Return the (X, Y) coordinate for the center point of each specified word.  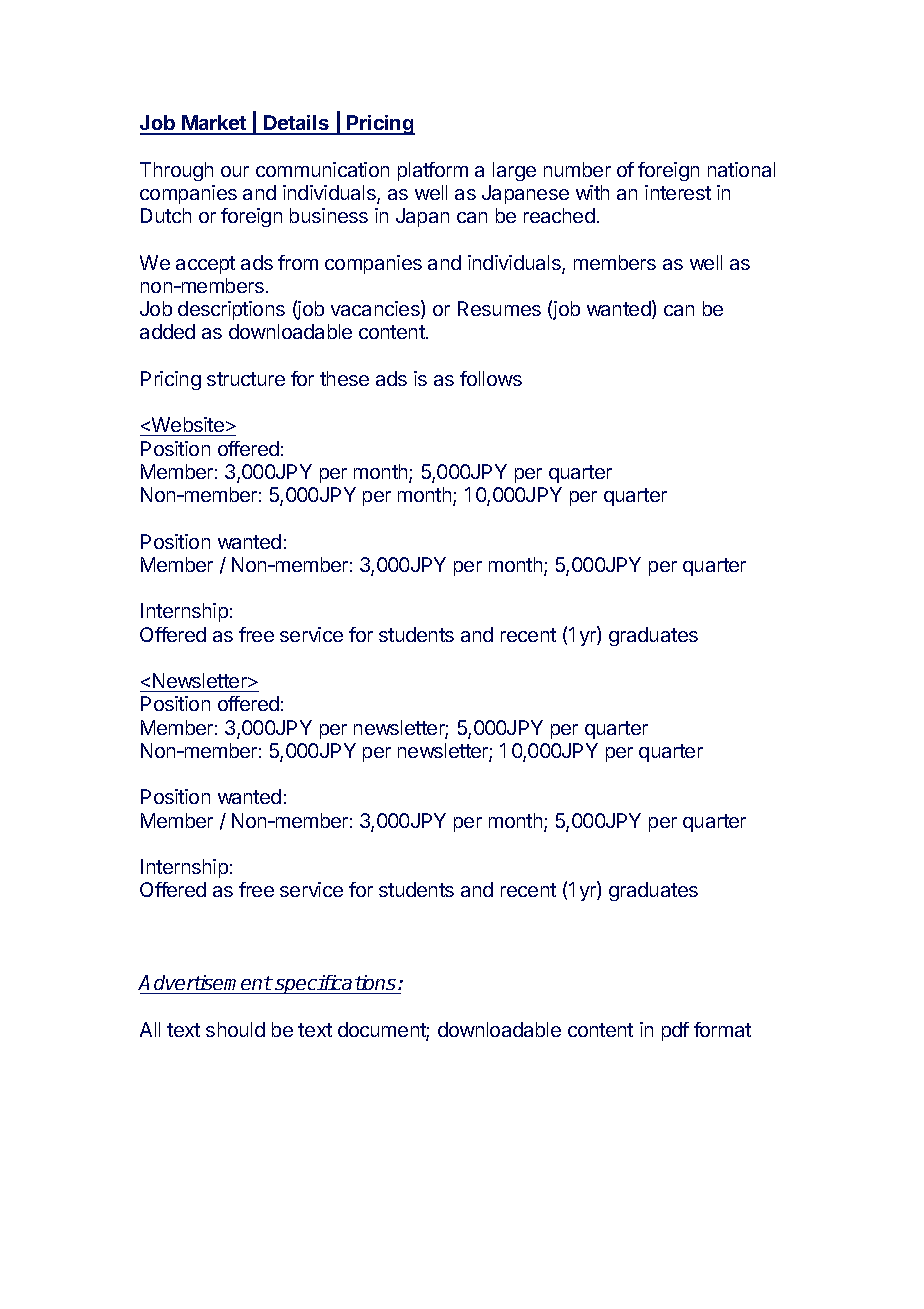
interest (678, 192)
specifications (336, 984)
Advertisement (205, 982)
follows (491, 378)
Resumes (499, 308)
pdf (675, 1031)
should (235, 1029)
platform (433, 171)
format (722, 1029)
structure (246, 379)
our (235, 171)
